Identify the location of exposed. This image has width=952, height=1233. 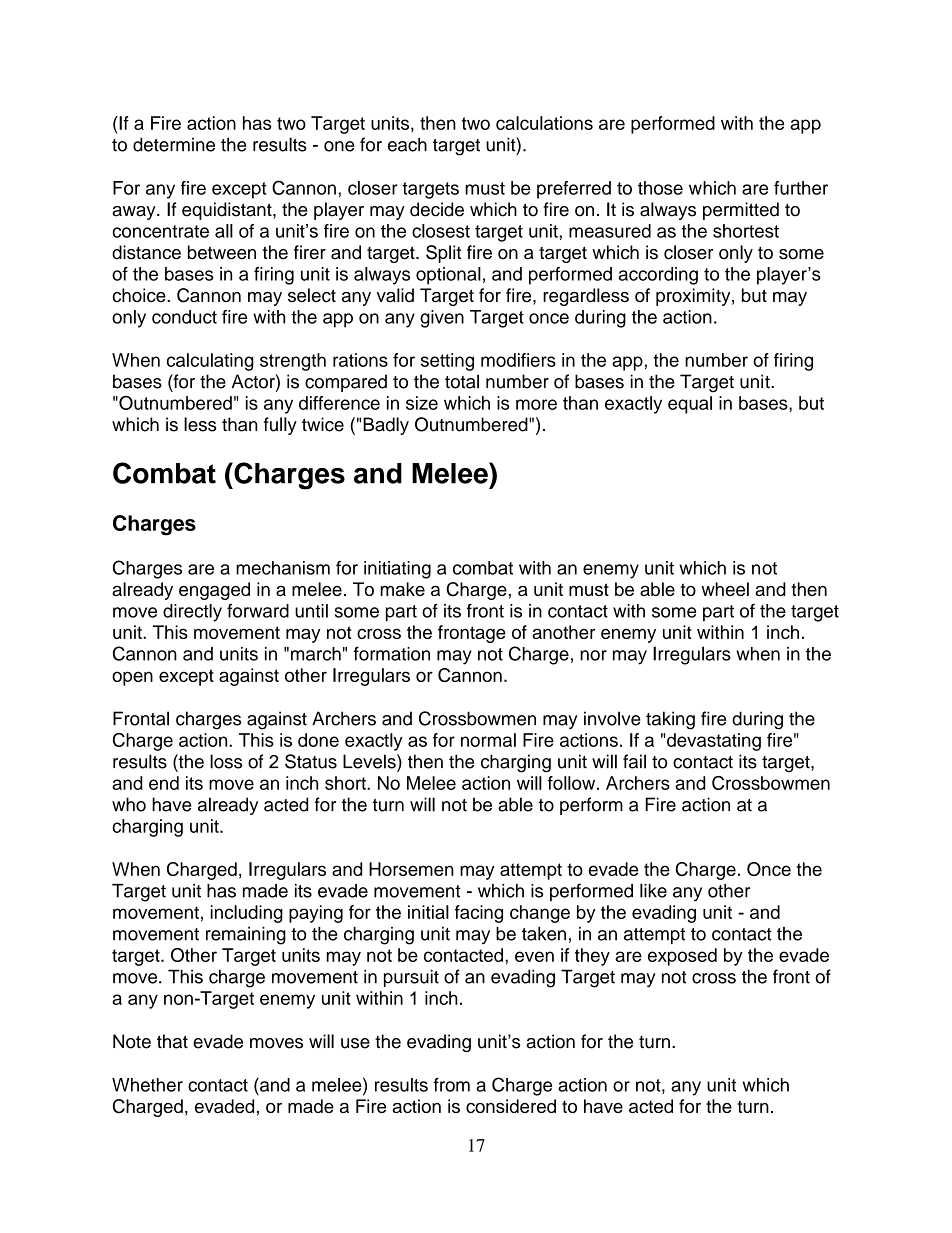
(682, 957).
